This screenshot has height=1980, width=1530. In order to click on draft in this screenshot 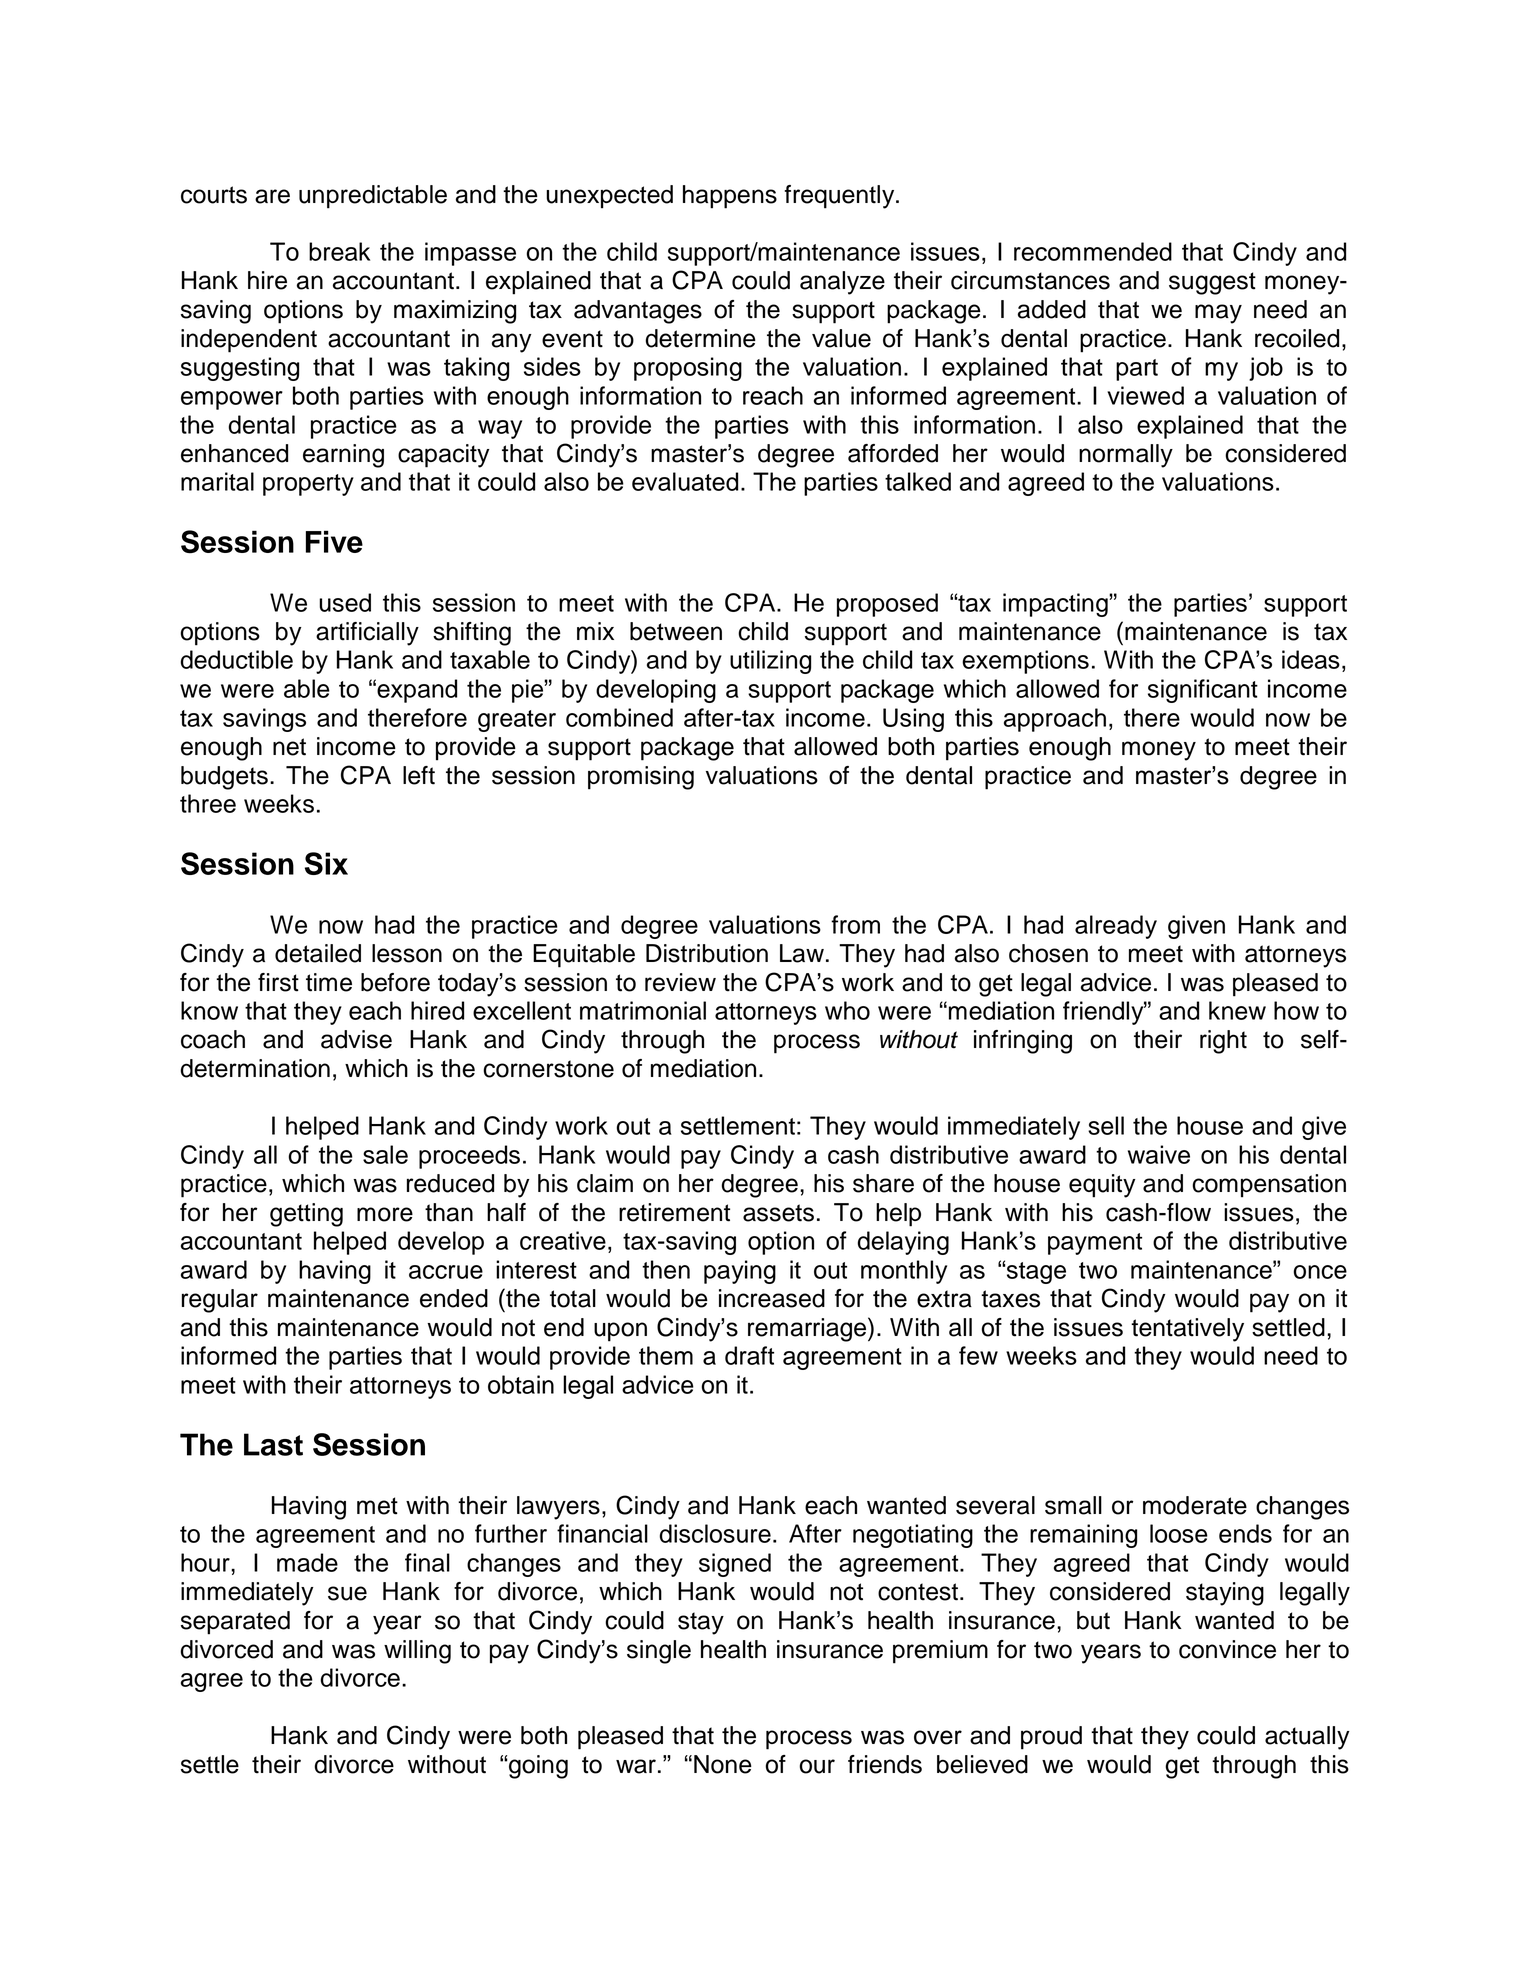, I will do `click(749, 1355)`.
